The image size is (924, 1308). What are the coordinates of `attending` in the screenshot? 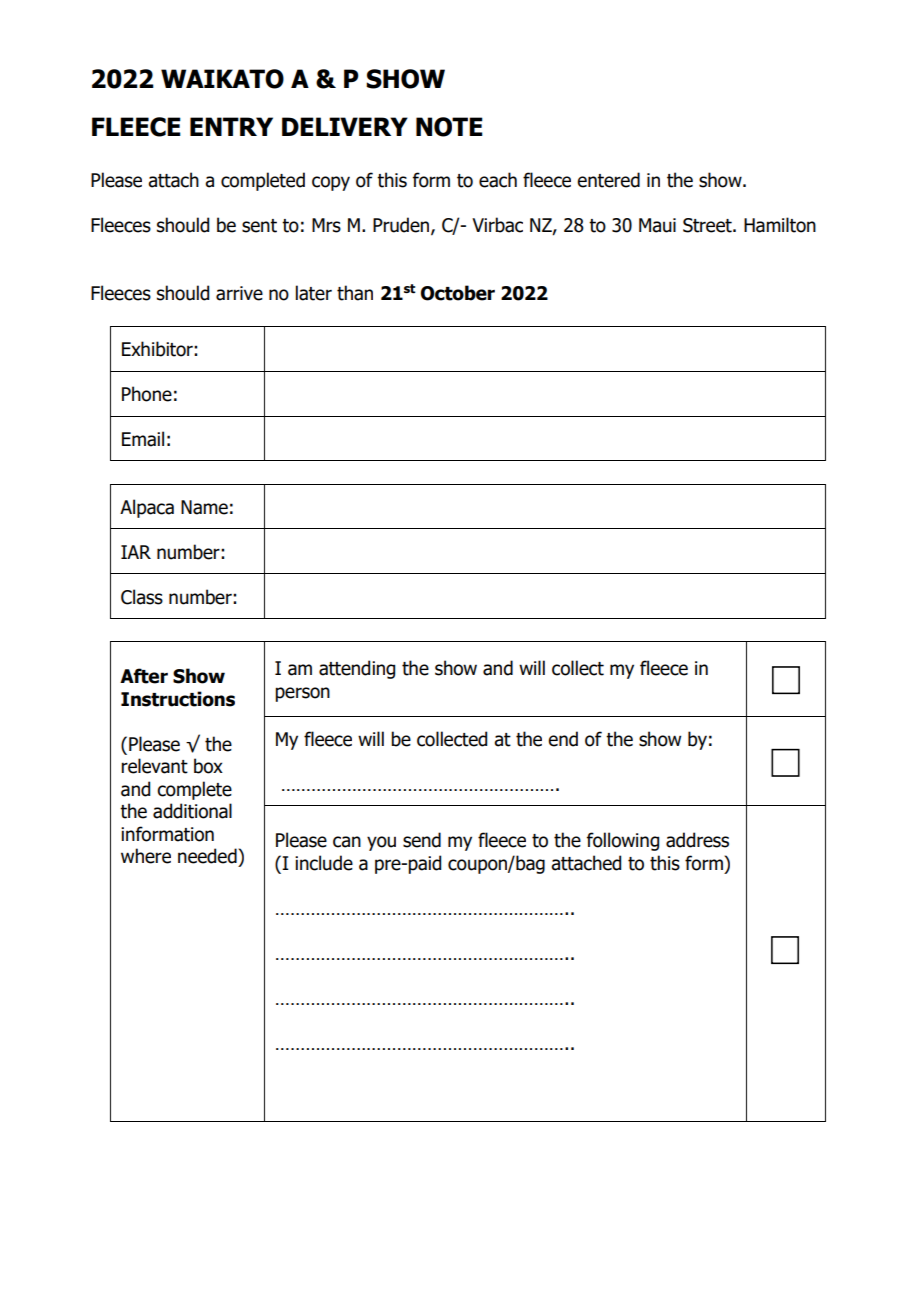 It's located at (357, 669).
